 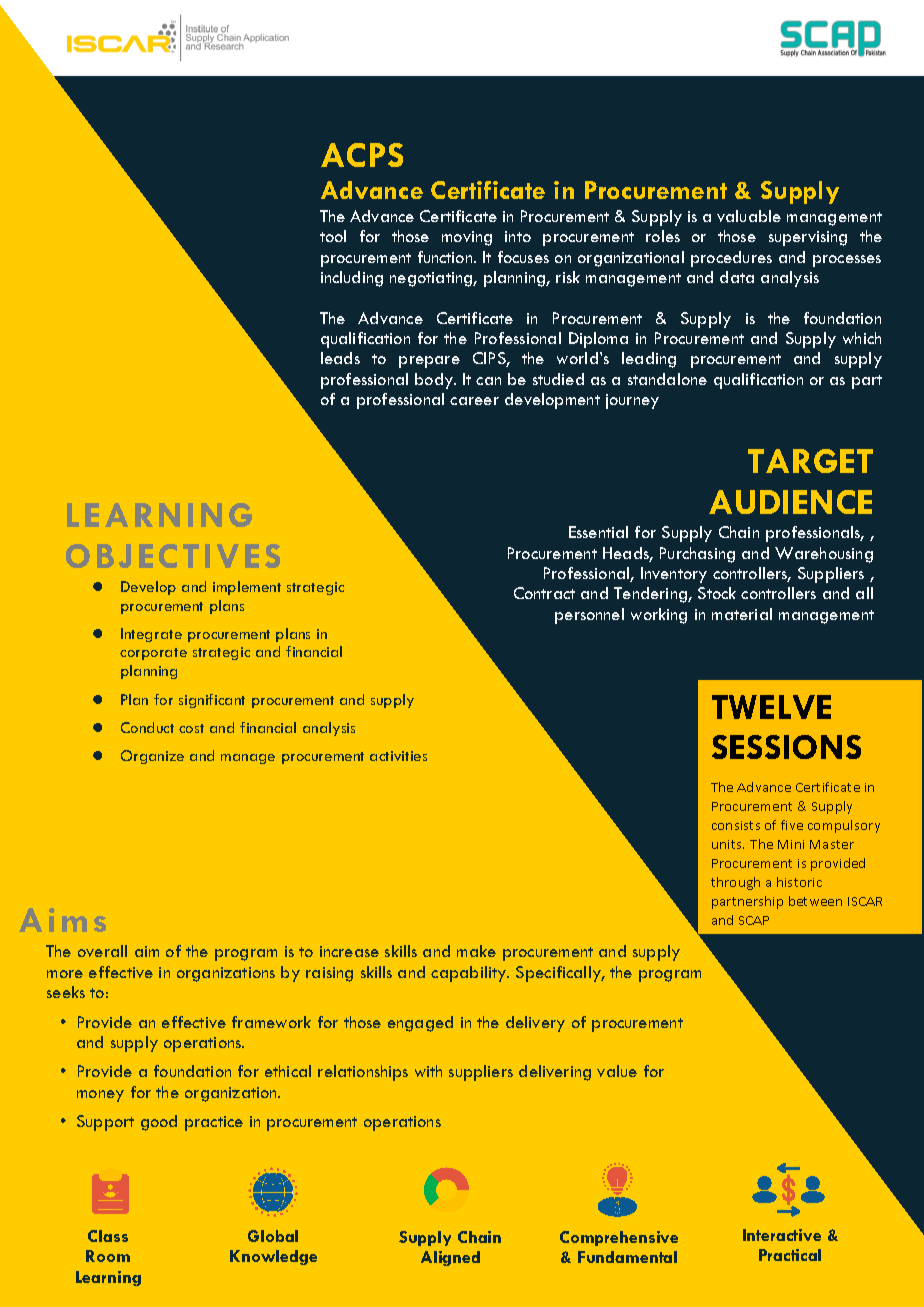 I want to click on material, so click(x=742, y=614).
